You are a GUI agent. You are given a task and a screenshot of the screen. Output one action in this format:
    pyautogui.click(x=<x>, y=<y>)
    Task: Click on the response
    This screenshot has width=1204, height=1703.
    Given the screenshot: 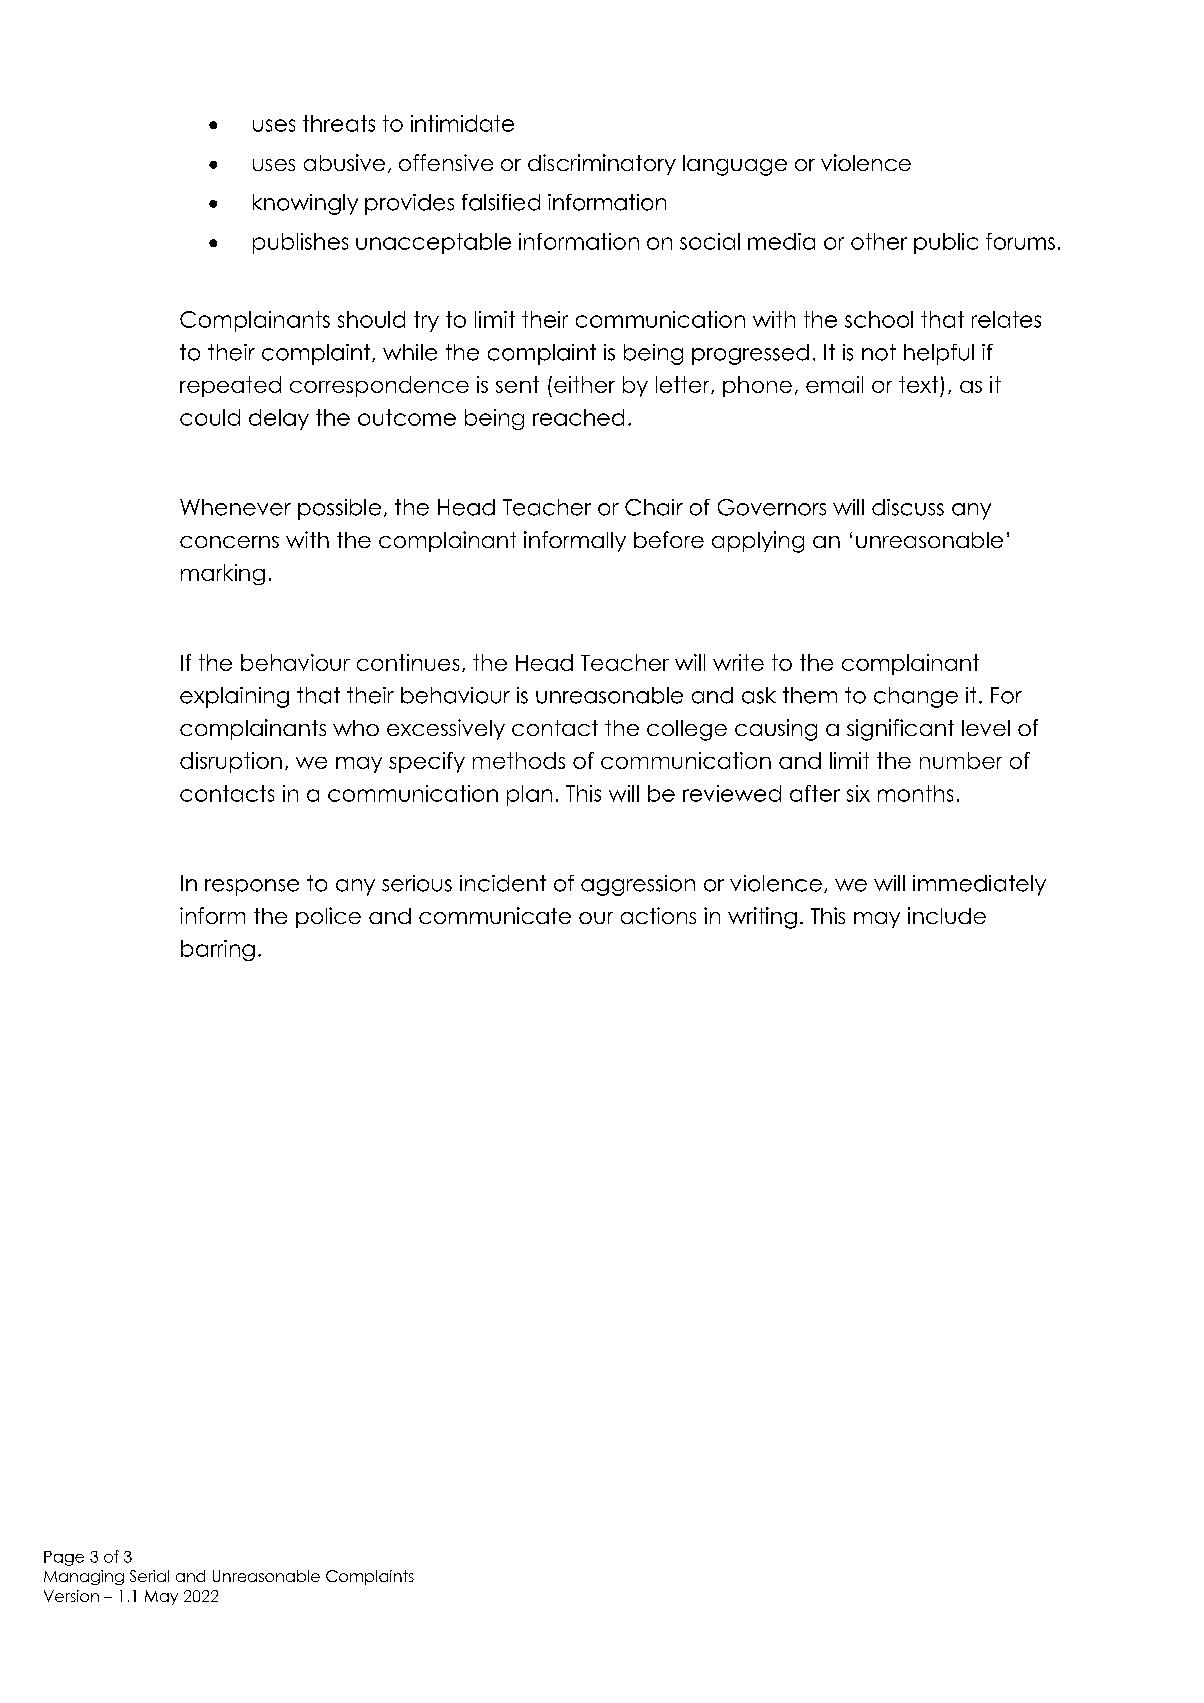 What is the action you would take?
    pyautogui.click(x=252, y=887)
